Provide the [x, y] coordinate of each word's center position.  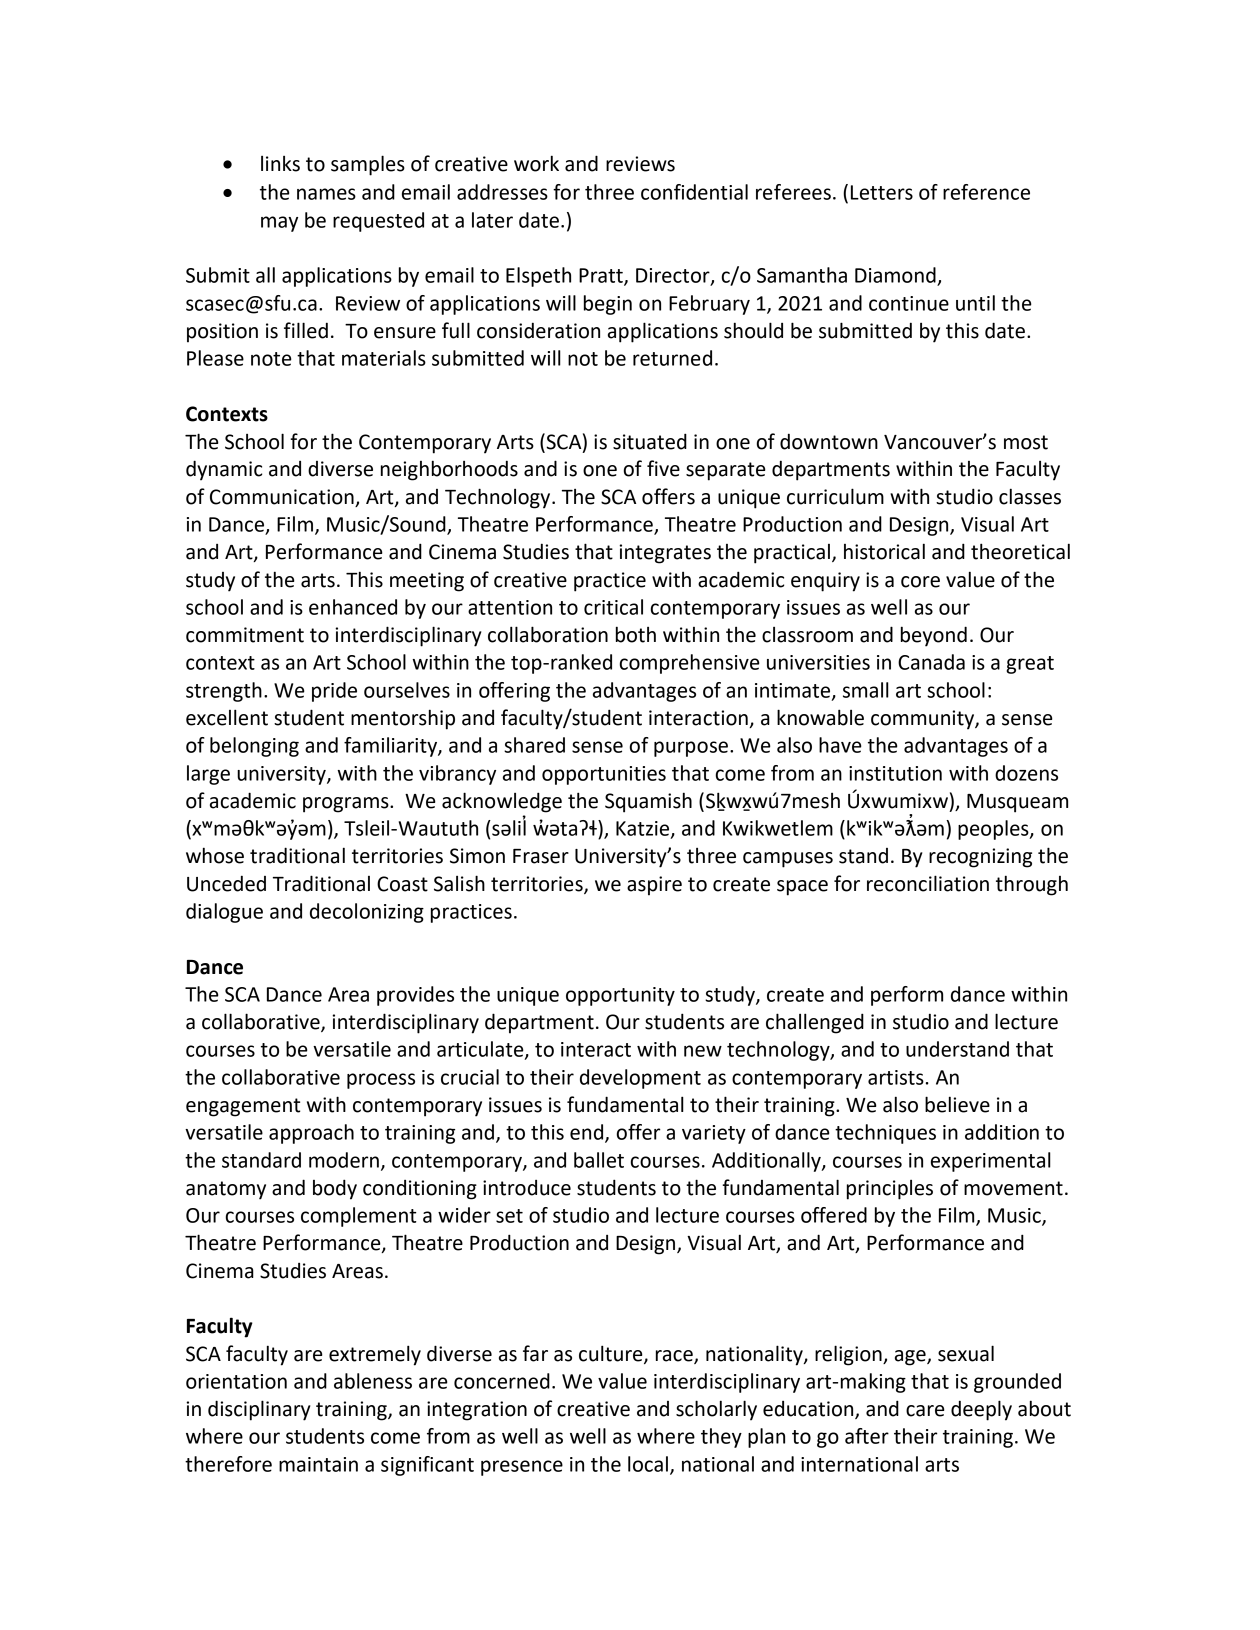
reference [986, 192]
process [381, 1081]
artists [896, 1077]
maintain [318, 1464]
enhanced [353, 607]
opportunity [620, 996]
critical [613, 607]
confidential [694, 192]
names [326, 194]
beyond [934, 636]
